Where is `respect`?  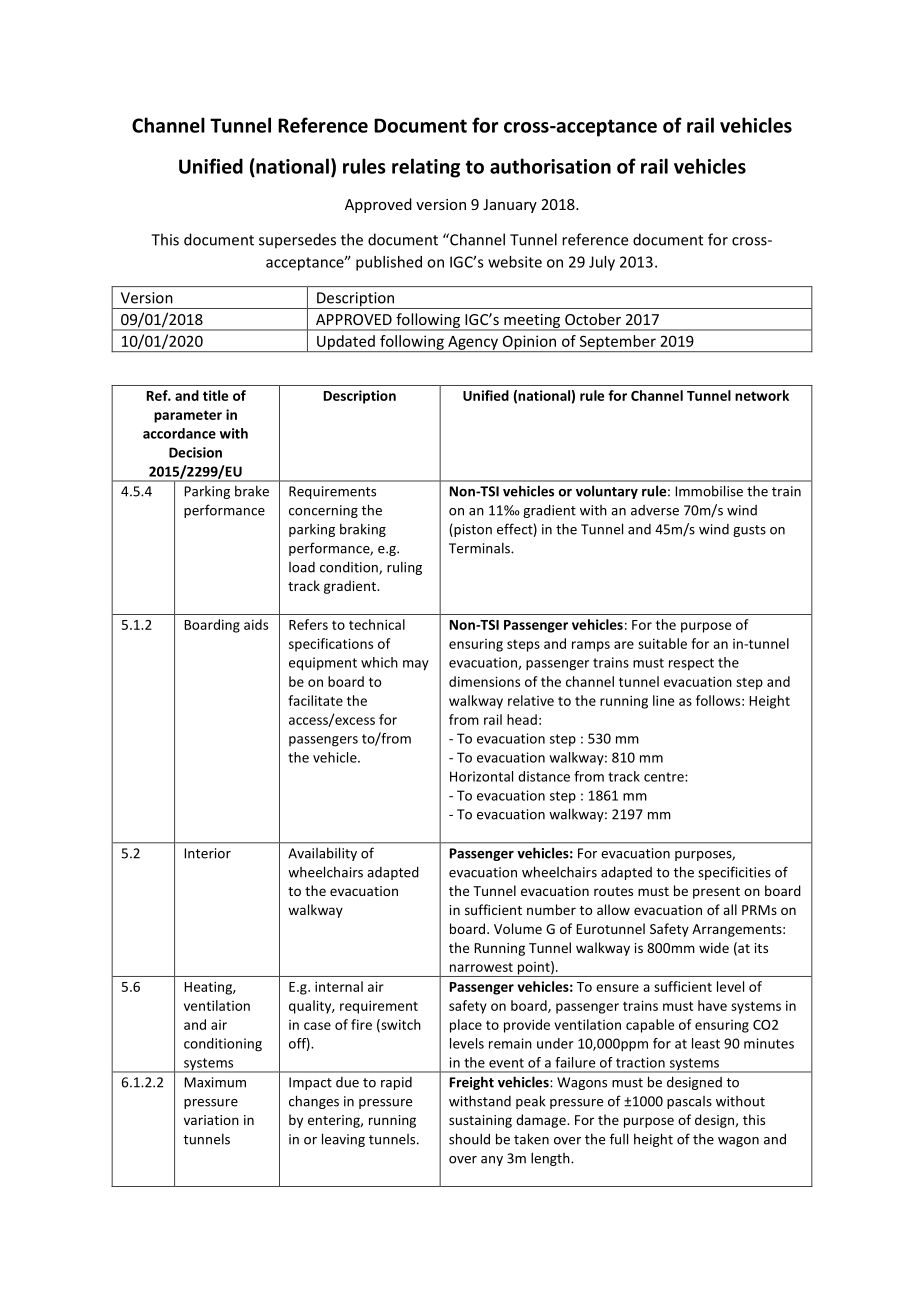
respect is located at coordinates (691, 664).
